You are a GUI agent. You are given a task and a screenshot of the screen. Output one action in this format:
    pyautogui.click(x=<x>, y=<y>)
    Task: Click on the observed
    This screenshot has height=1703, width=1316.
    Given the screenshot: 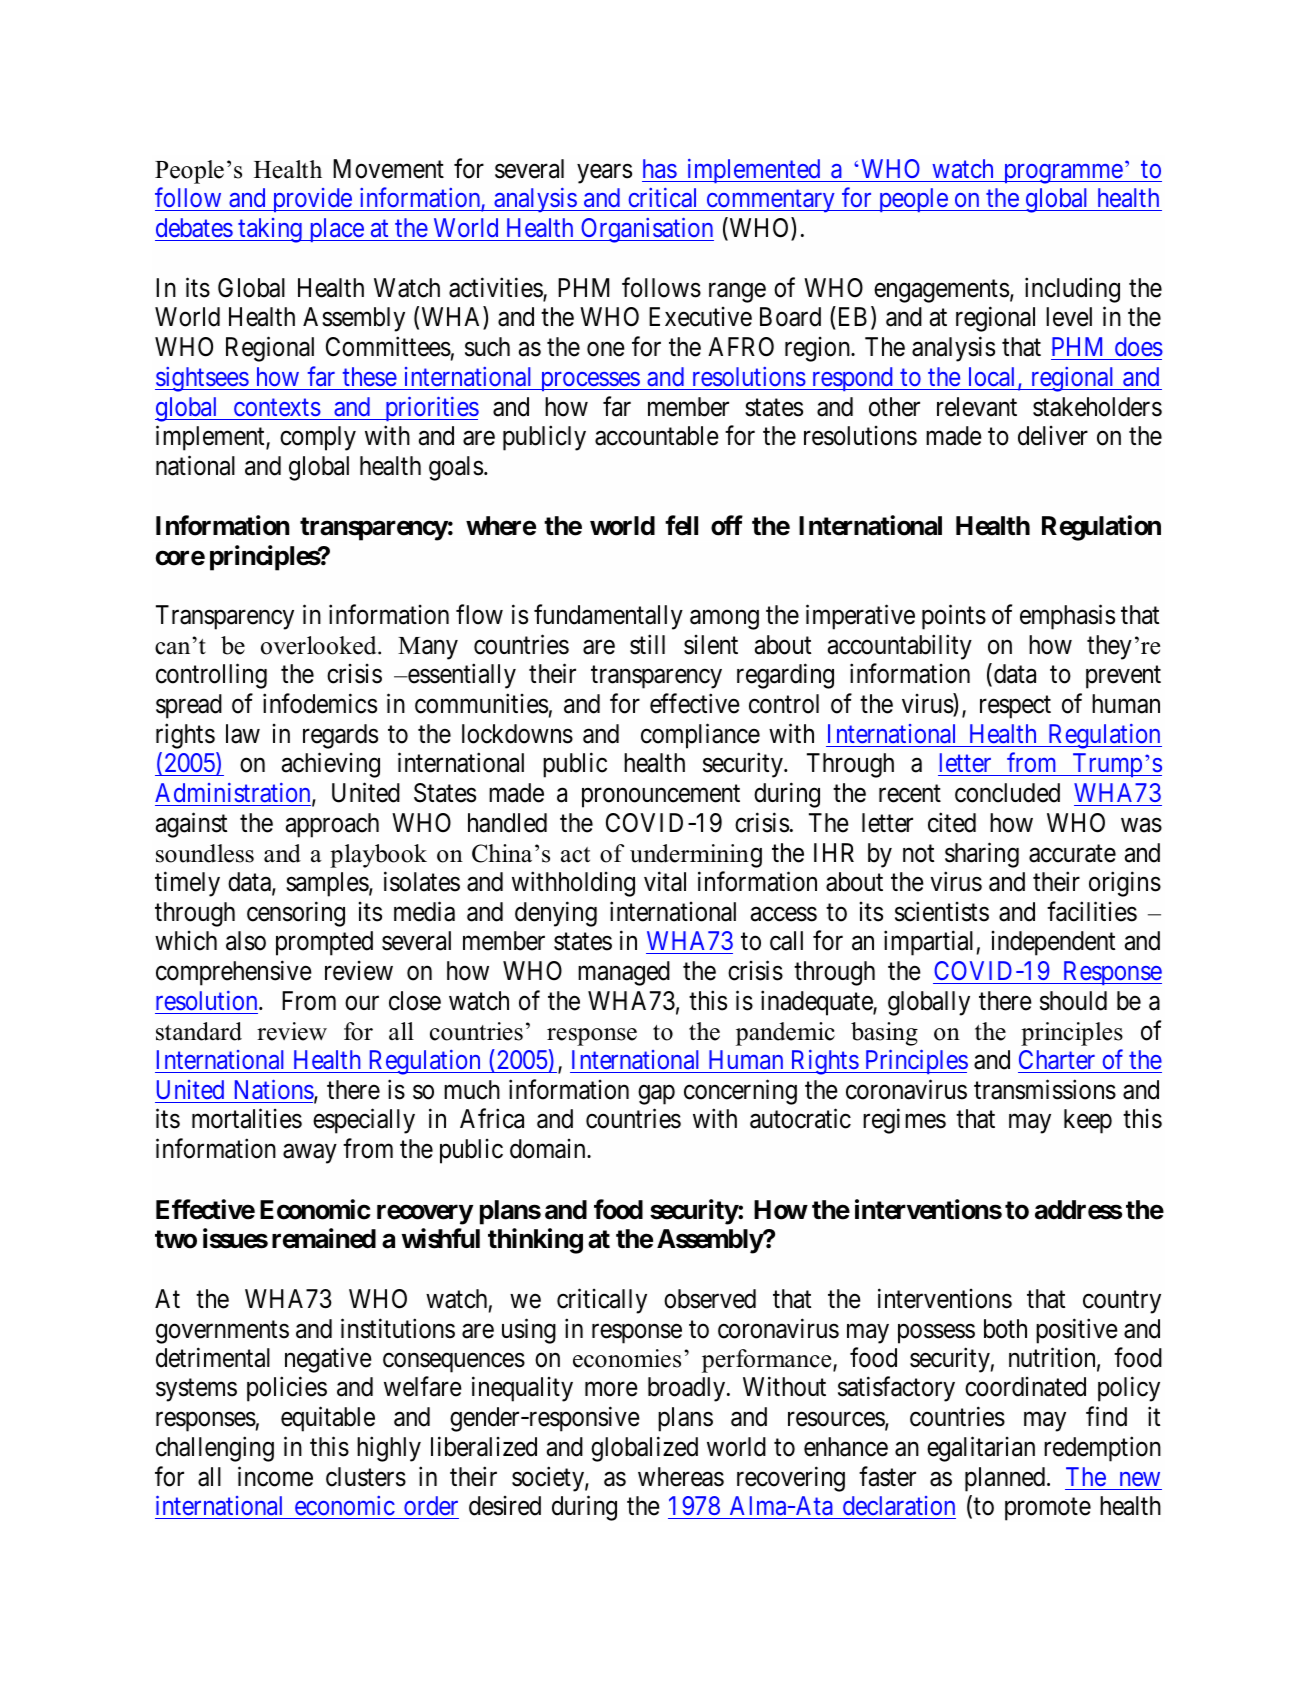 What is the action you would take?
    pyautogui.click(x=710, y=1299)
